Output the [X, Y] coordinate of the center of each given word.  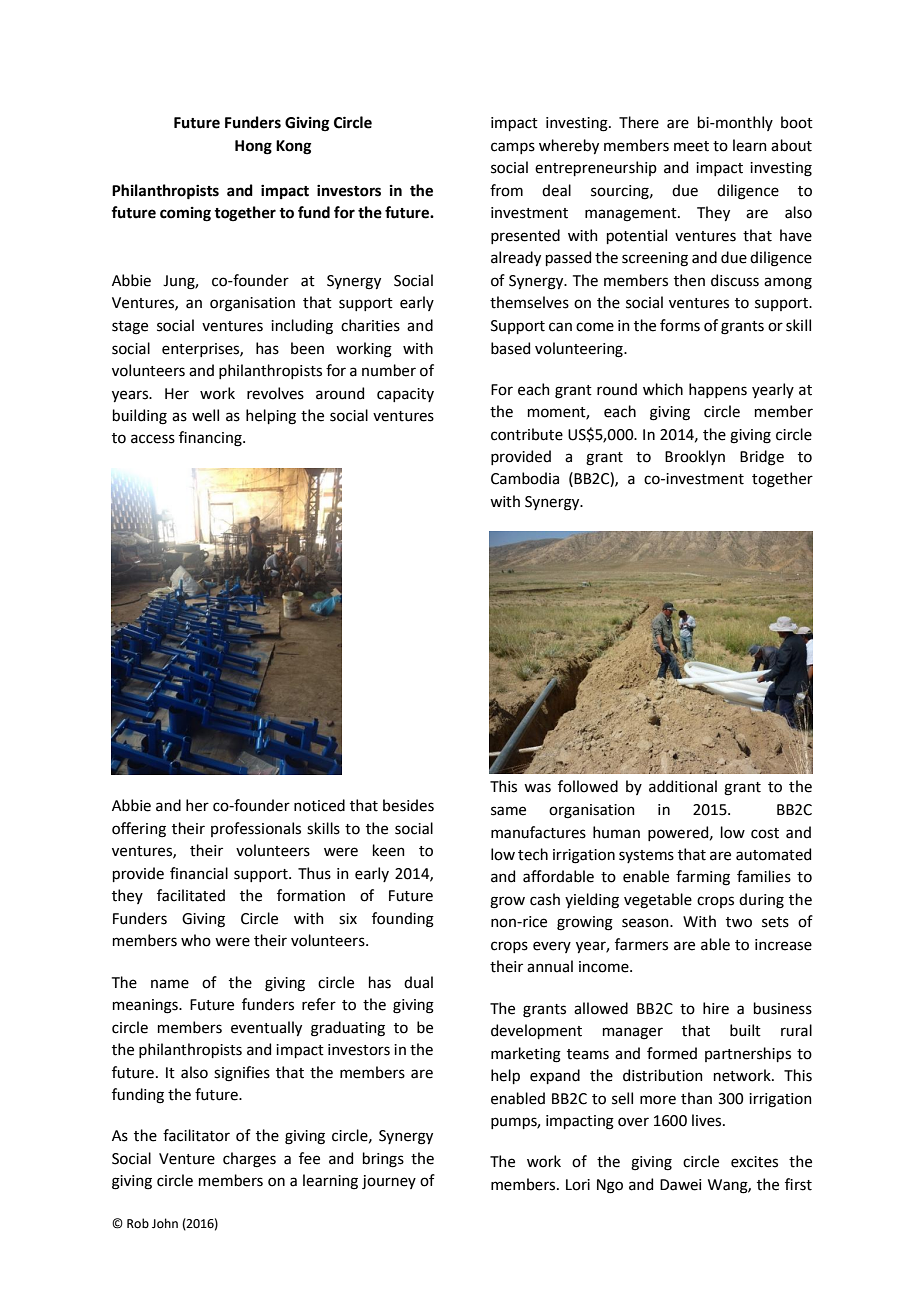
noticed [319, 805]
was [537, 788]
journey [389, 1182]
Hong [253, 147]
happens [718, 390]
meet [691, 146]
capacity [405, 395]
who [196, 940]
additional [683, 786]
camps [513, 148]
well [205, 415]
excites [754, 1162]
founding [403, 920]
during [761, 901]
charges [249, 1160]
